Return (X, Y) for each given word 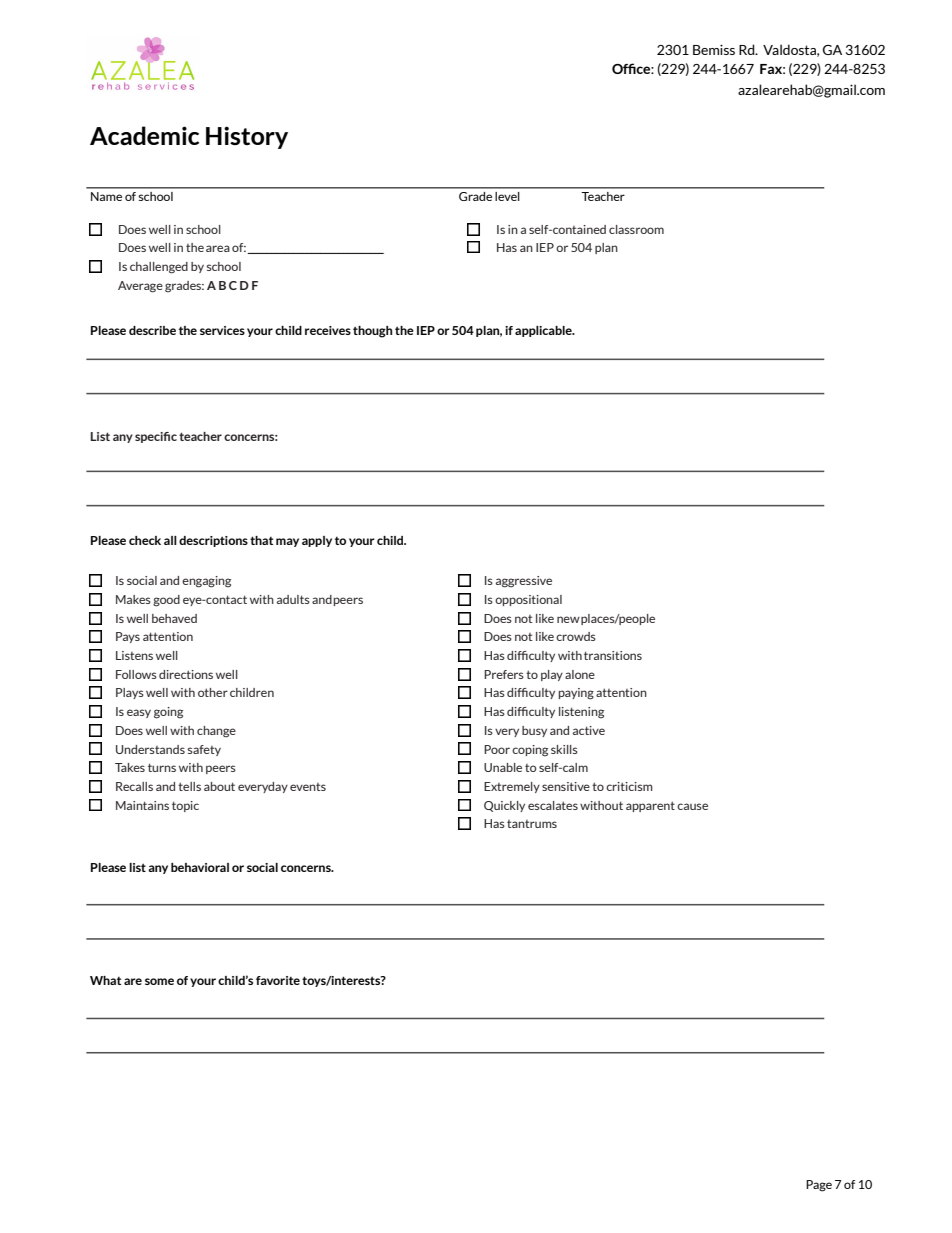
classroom (636, 229)
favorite (278, 980)
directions (186, 674)
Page (819, 1186)
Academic (144, 136)
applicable (544, 331)
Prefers (504, 674)
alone (580, 674)
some (159, 981)
